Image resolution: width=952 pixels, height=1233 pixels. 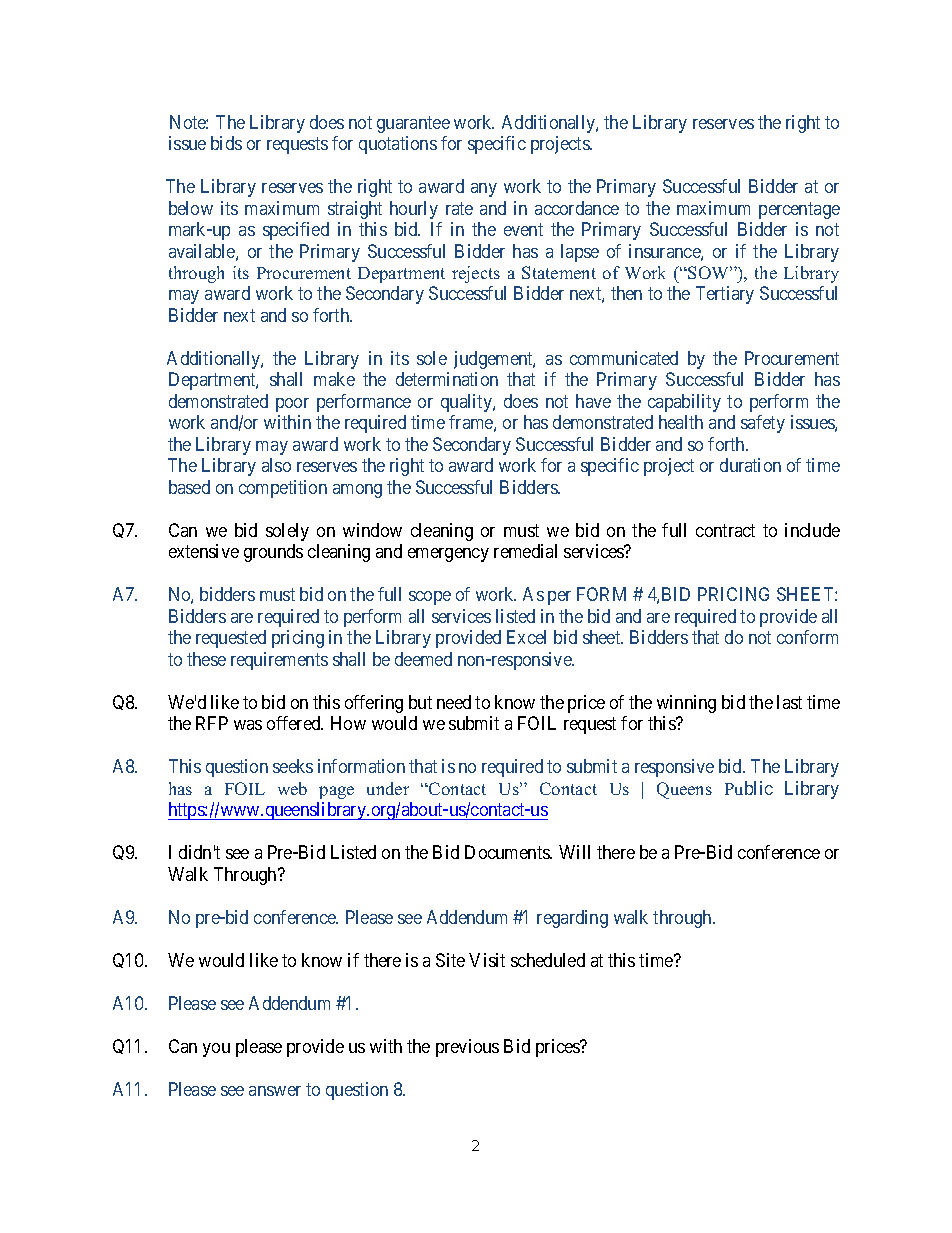 What do you see at coordinates (293, 766) in the screenshot?
I see `seeks` at bounding box center [293, 766].
